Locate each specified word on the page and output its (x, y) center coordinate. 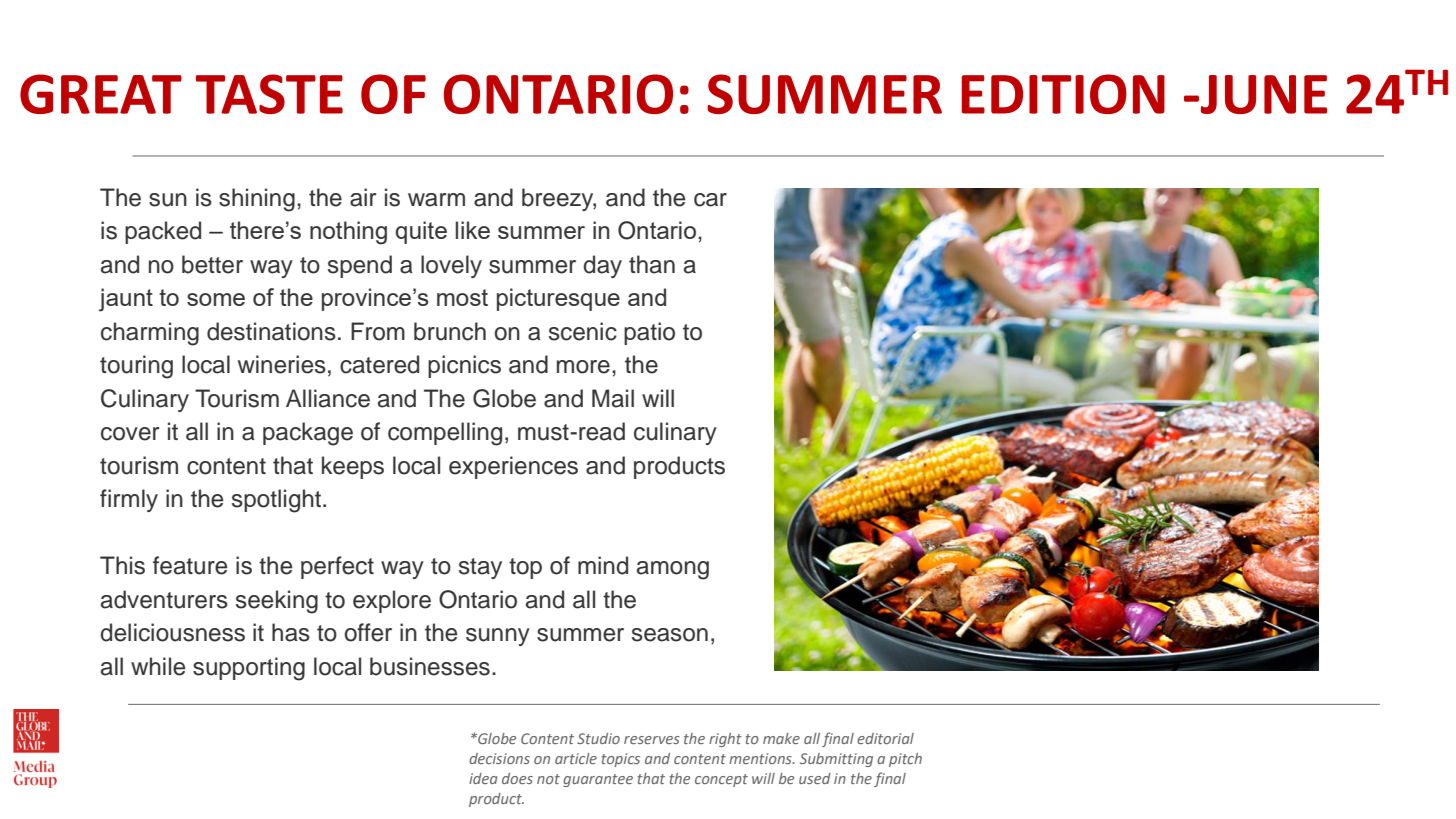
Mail (613, 398)
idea (483, 778)
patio (649, 333)
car (710, 200)
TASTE (269, 94)
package (308, 434)
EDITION (1063, 94)
